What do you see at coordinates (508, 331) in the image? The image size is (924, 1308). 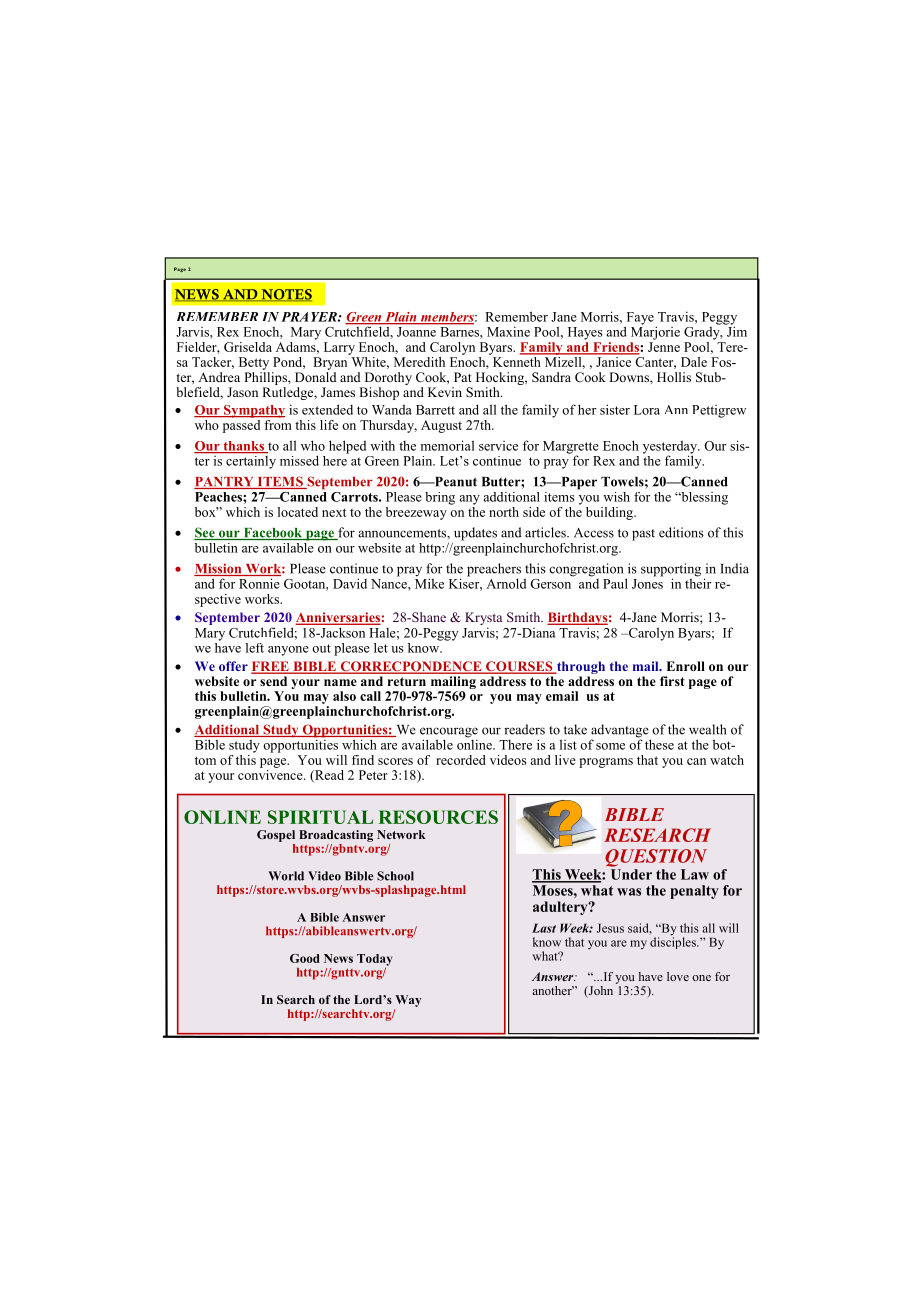 I see `Maxine` at bounding box center [508, 331].
